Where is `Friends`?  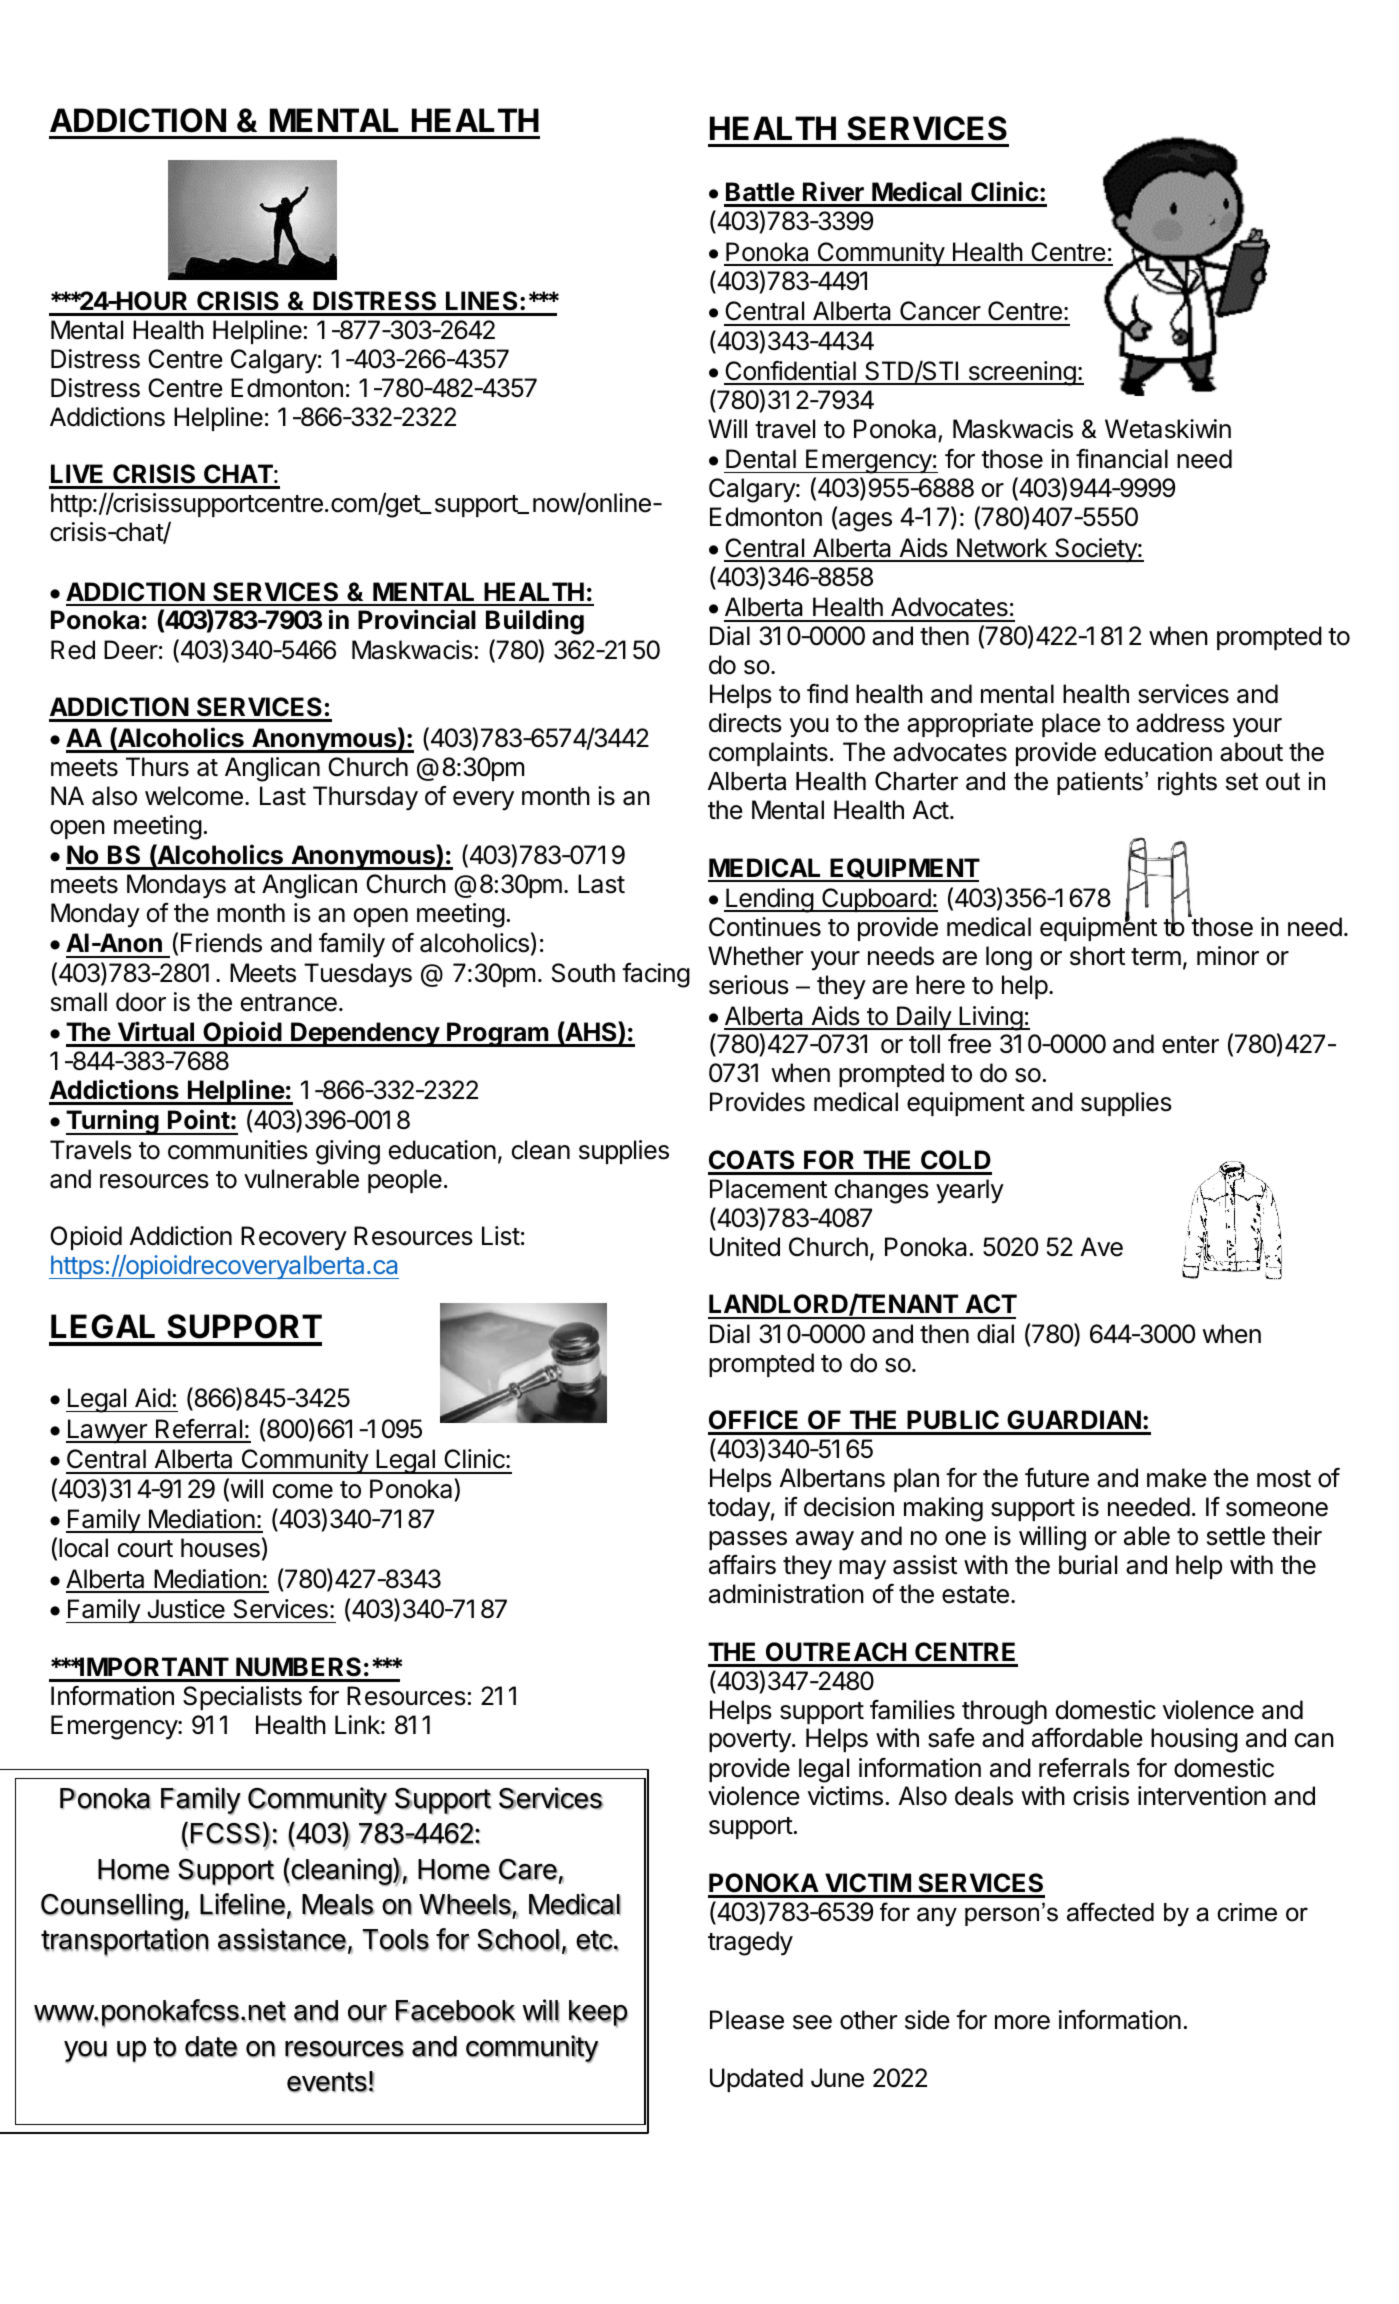 Friends is located at coordinates (221, 943).
